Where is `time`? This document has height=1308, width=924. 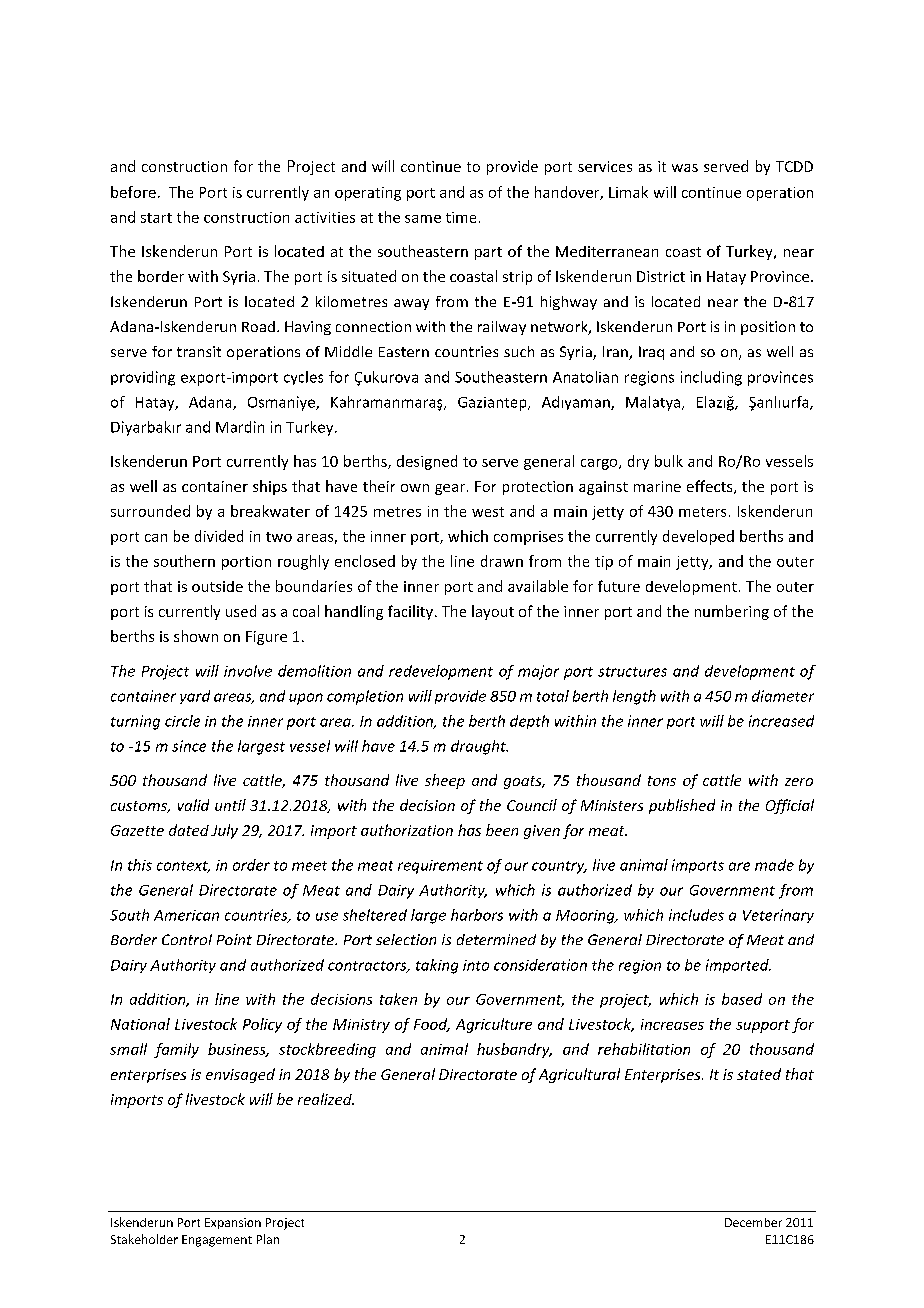
time is located at coordinates (461, 217).
